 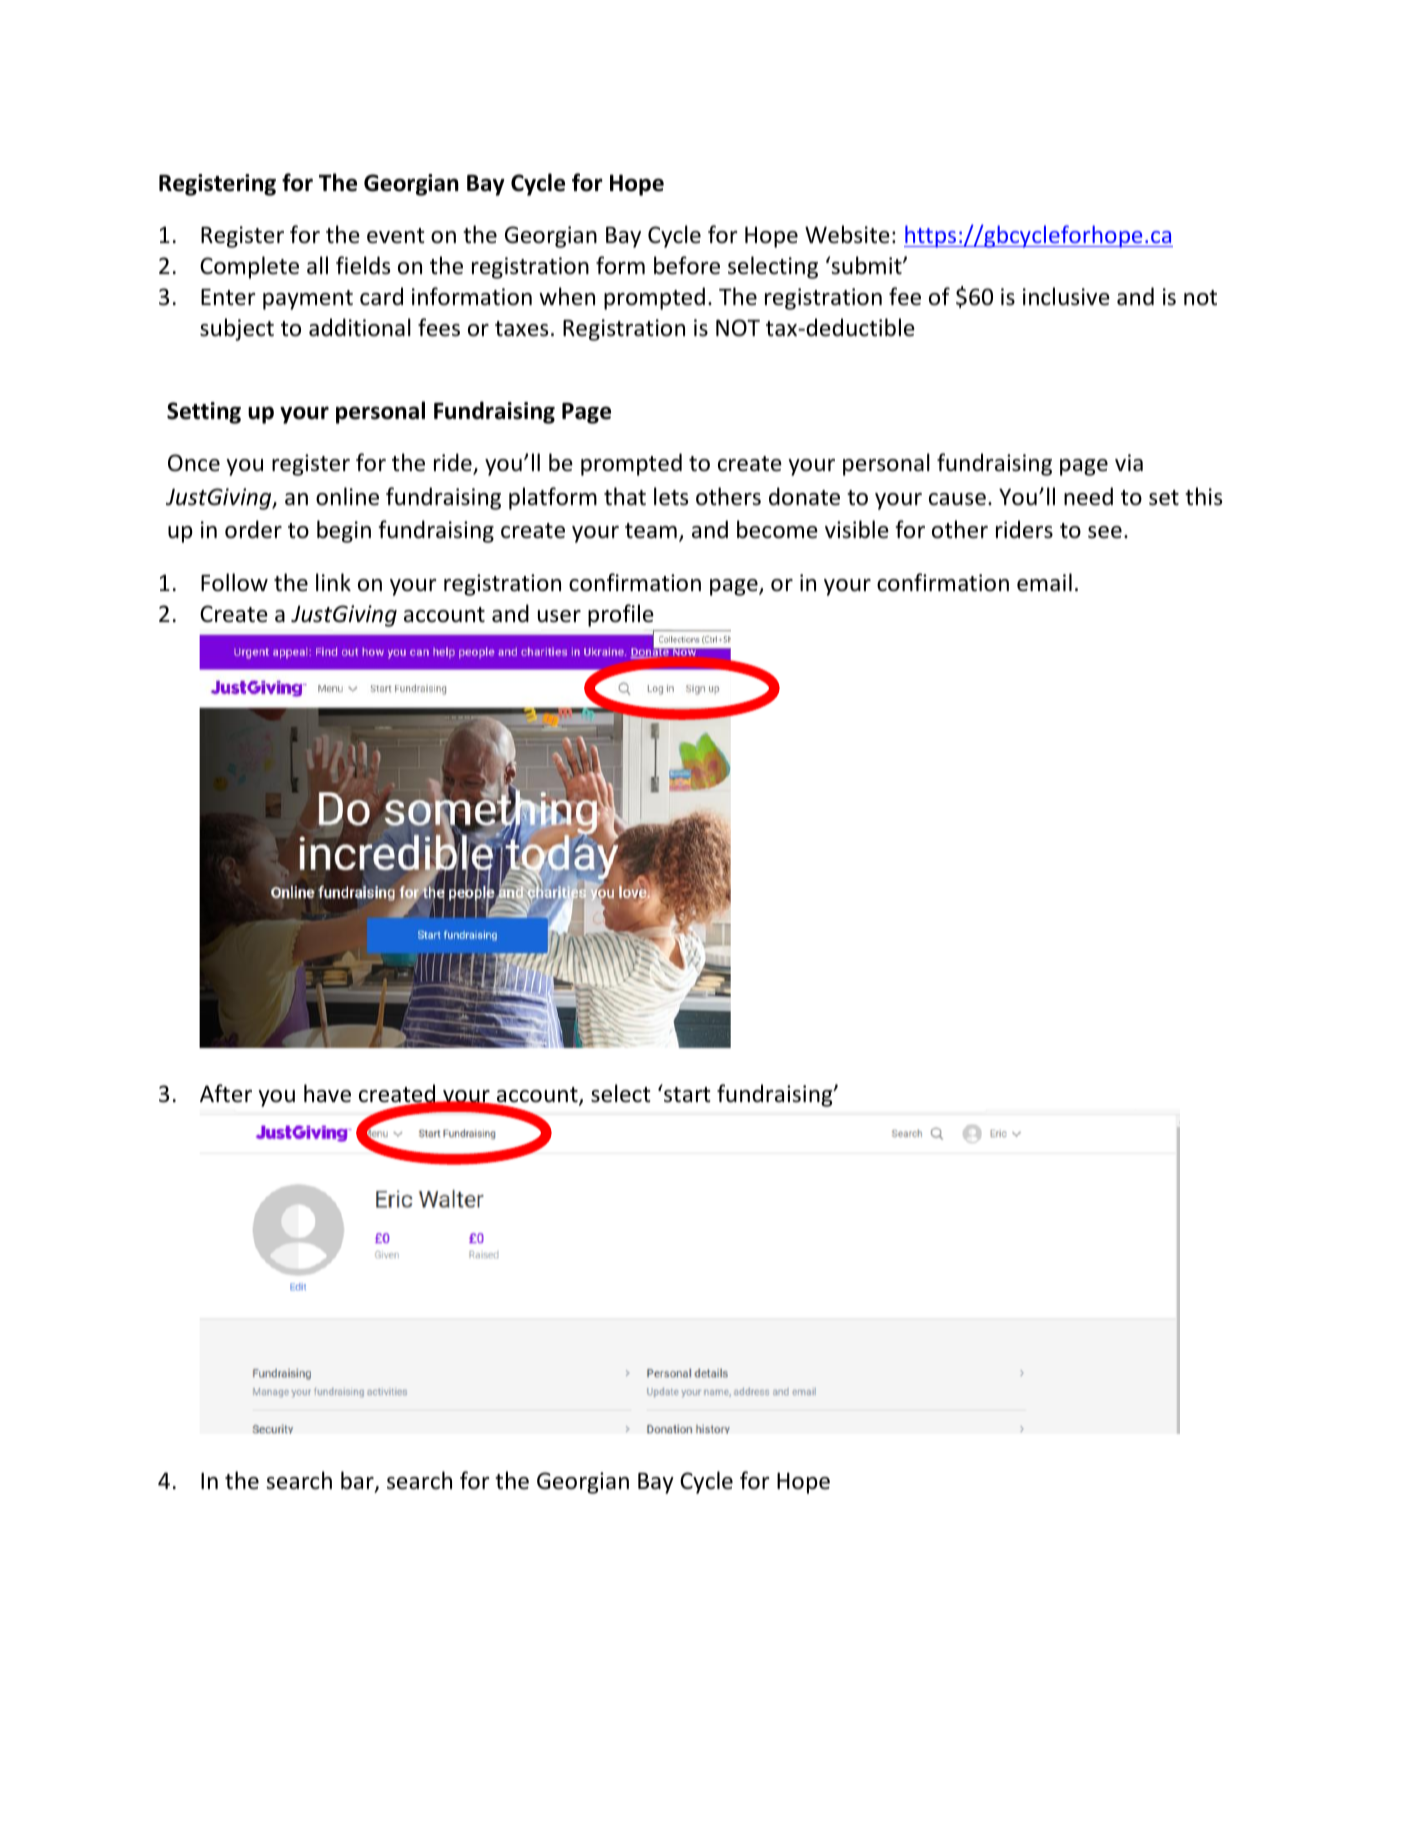 I want to click on email, so click(x=1044, y=582).
